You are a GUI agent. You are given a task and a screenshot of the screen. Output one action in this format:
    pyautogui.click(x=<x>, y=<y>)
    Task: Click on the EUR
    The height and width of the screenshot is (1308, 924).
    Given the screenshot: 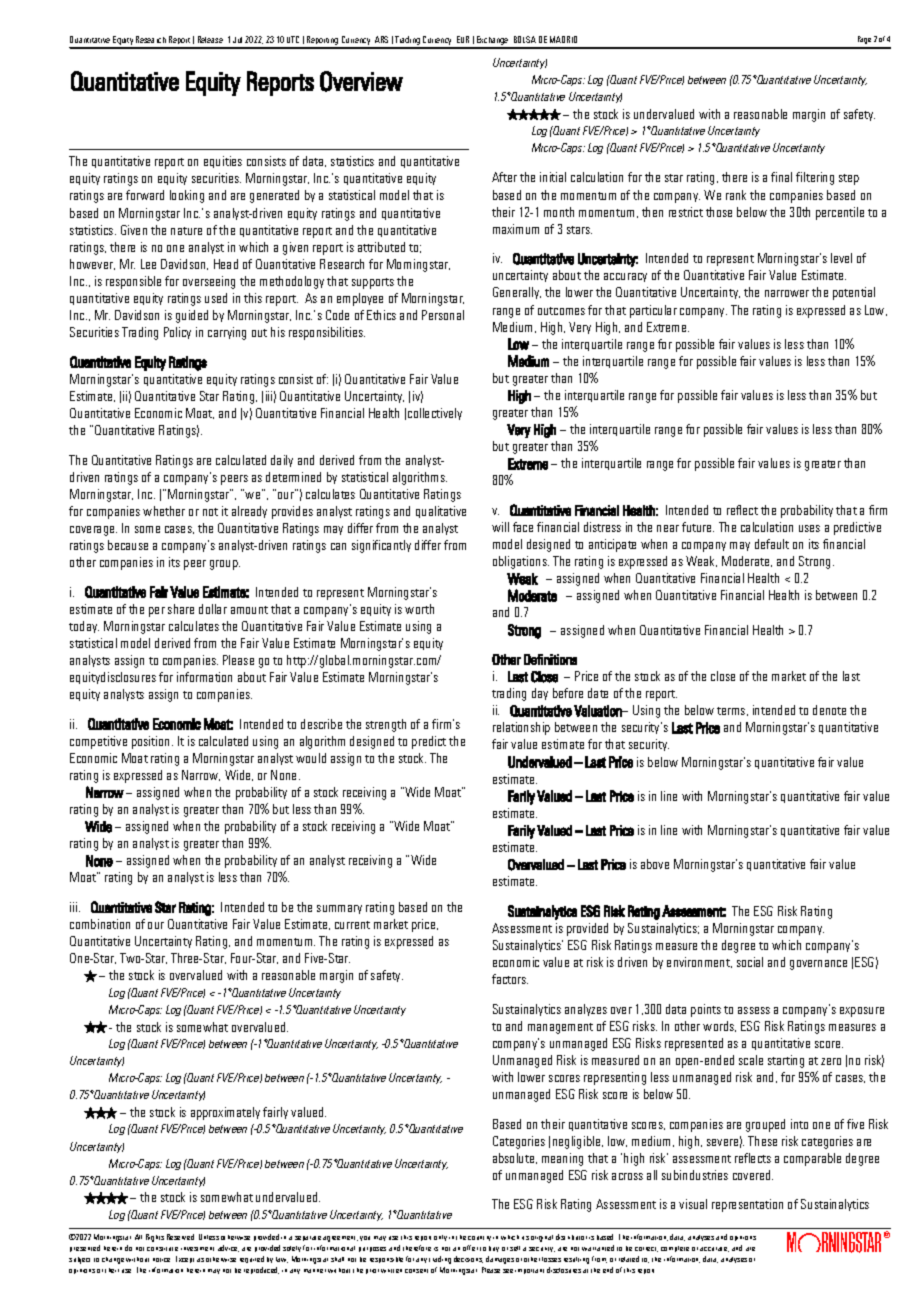 What is the action you would take?
    pyautogui.click(x=463, y=39)
